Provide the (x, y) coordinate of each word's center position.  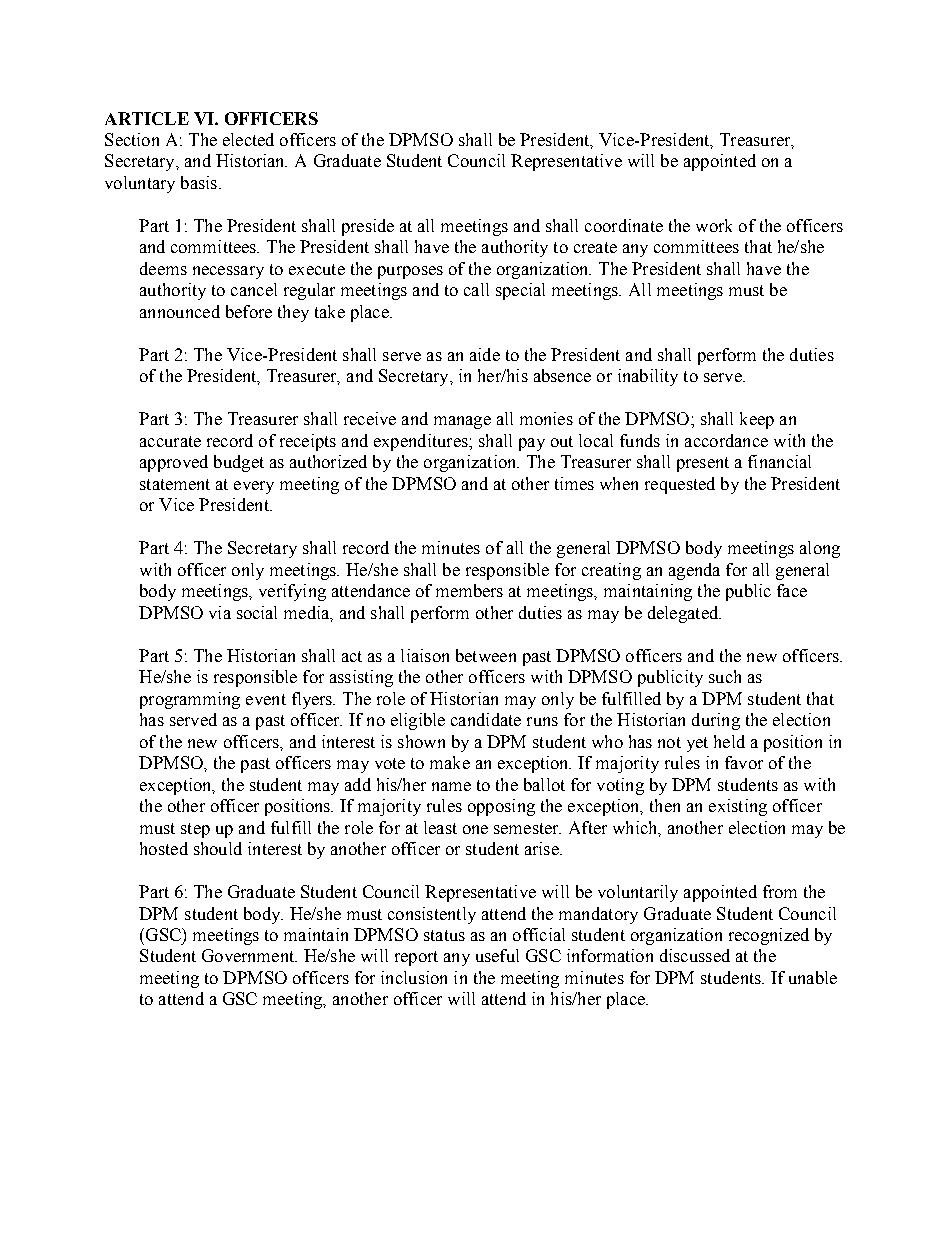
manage (462, 422)
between (486, 655)
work (714, 225)
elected (248, 139)
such (725, 676)
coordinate (624, 225)
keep (757, 420)
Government (249, 955)
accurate (170, 441)
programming (190, 700)
